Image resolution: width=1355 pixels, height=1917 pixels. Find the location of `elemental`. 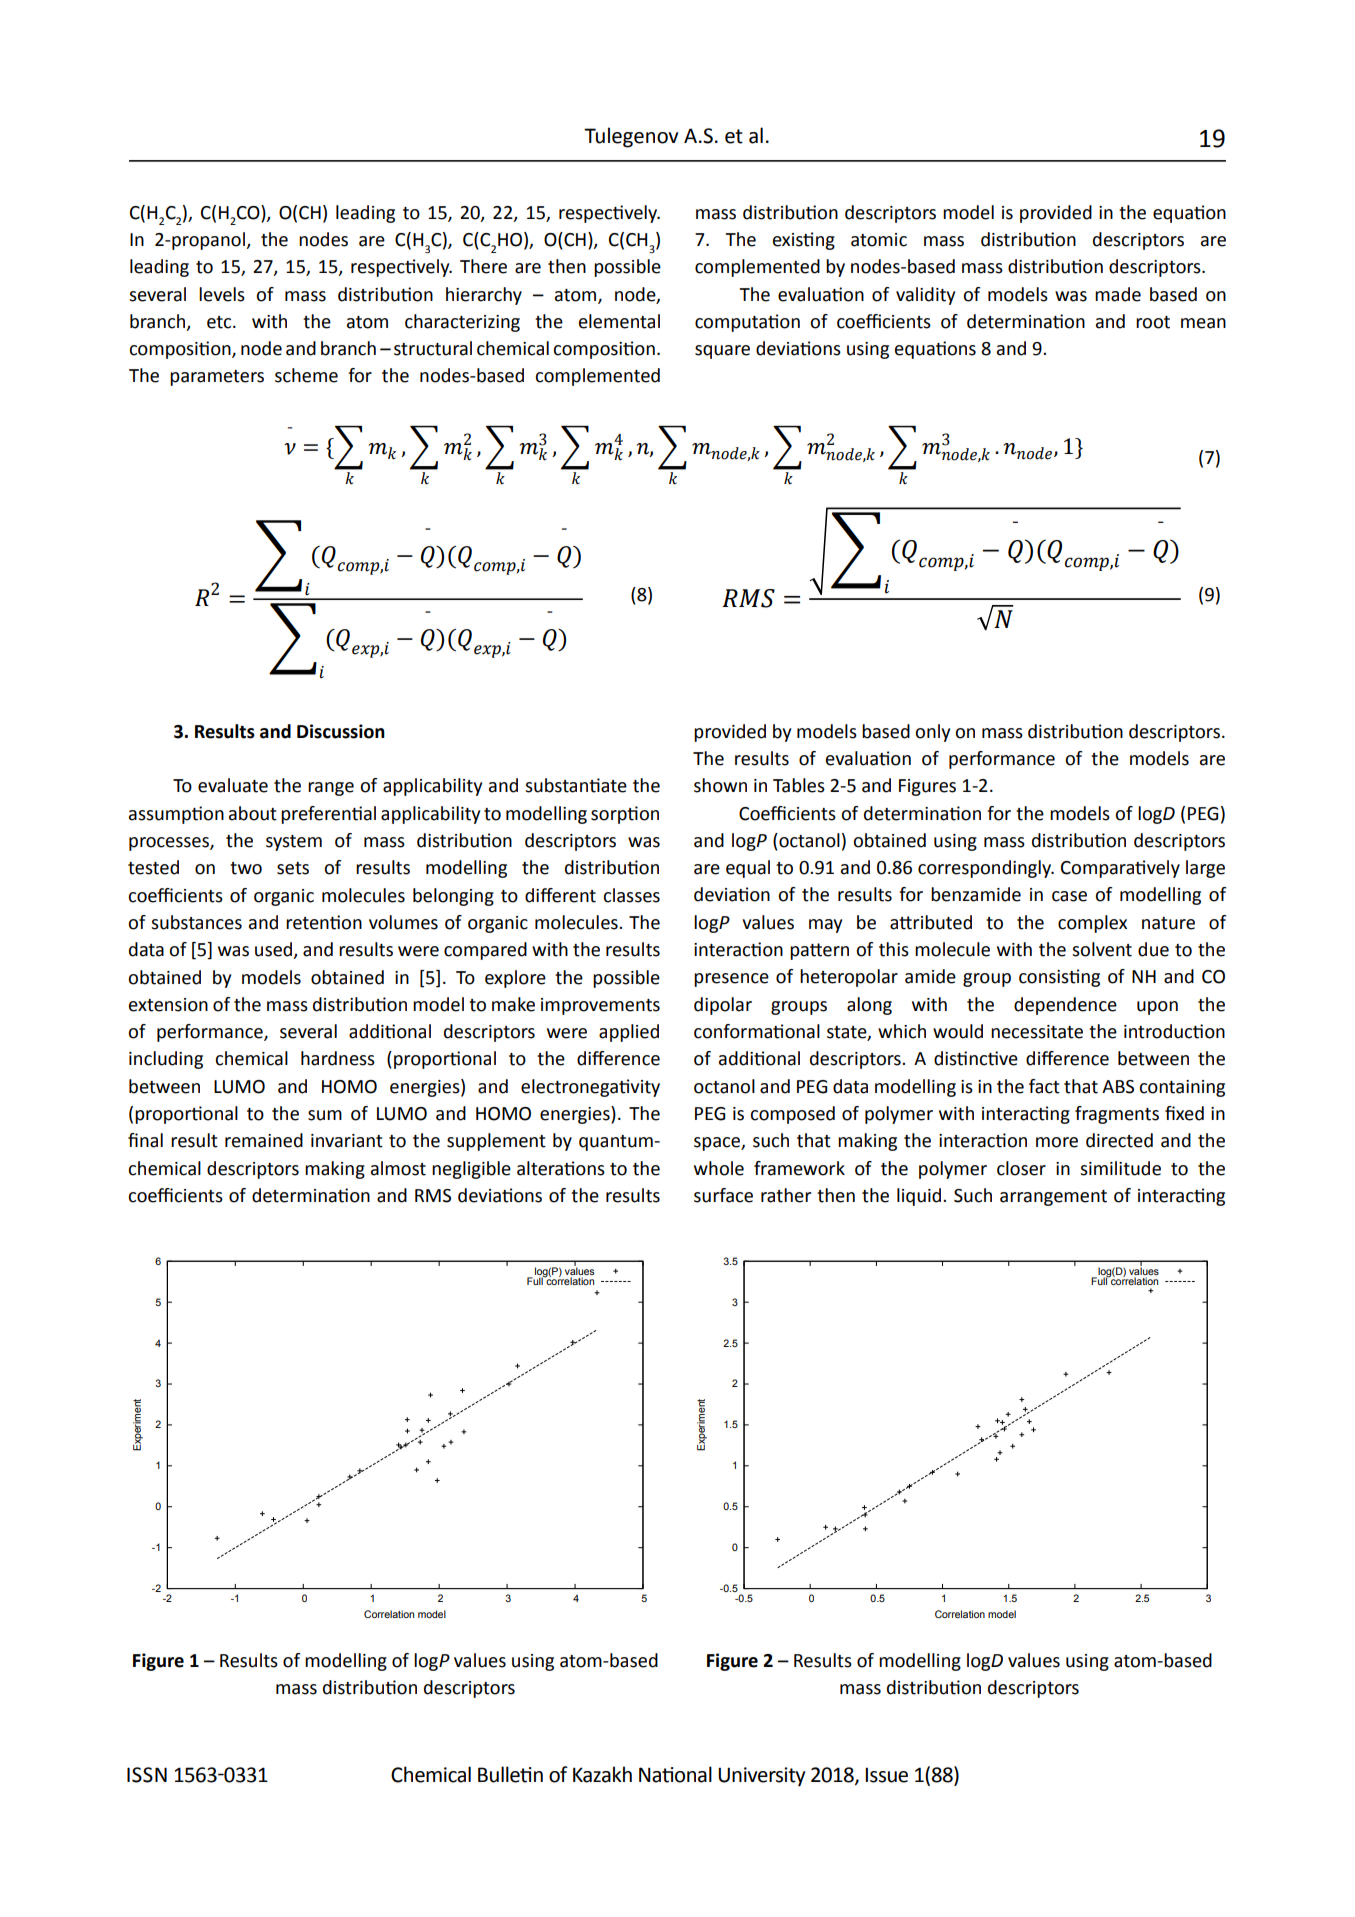

elemental is located at coordinates (619, 321).
